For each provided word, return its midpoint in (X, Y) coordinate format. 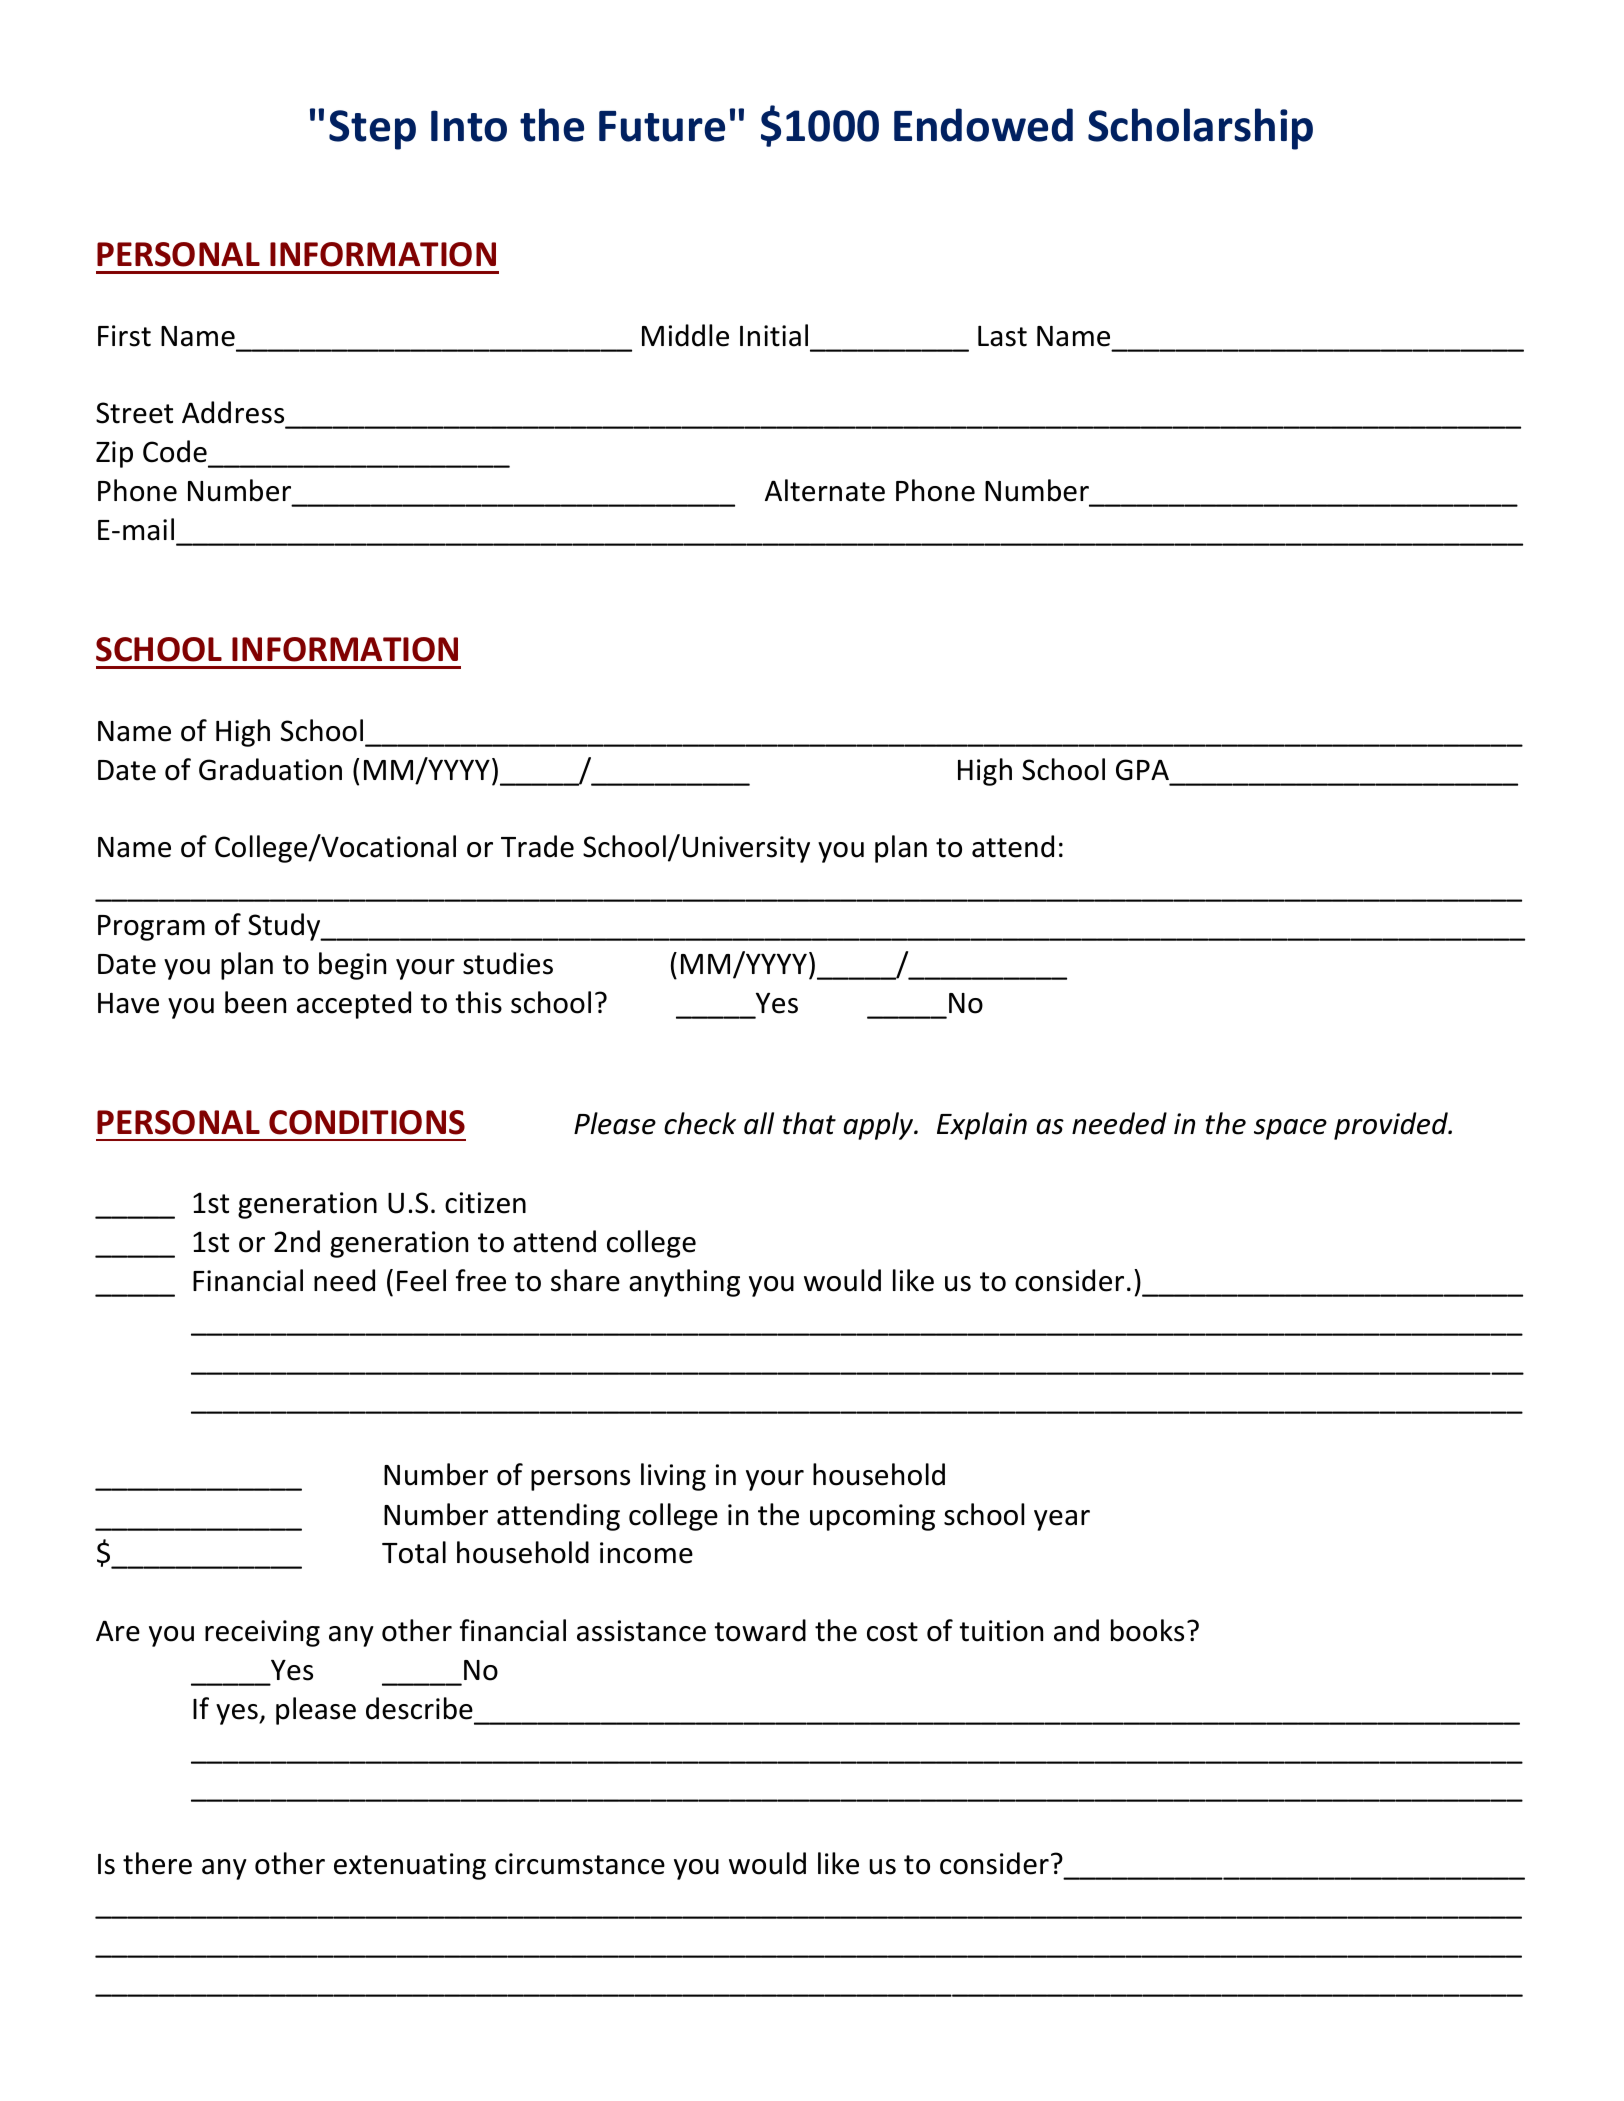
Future (662, 126)
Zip (114, 454)
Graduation (270, 769)
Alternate (825, 490)
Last (1002, 336)
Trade (537, 846)
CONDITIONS (367, 1122)
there (157, 1863)
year (1062, 1520)
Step (372, 130)
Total (414, 1552)
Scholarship (1200, 129)
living (673, 1477)
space (1290, 1129)
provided (1392, 1126)
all (759, 1123)
